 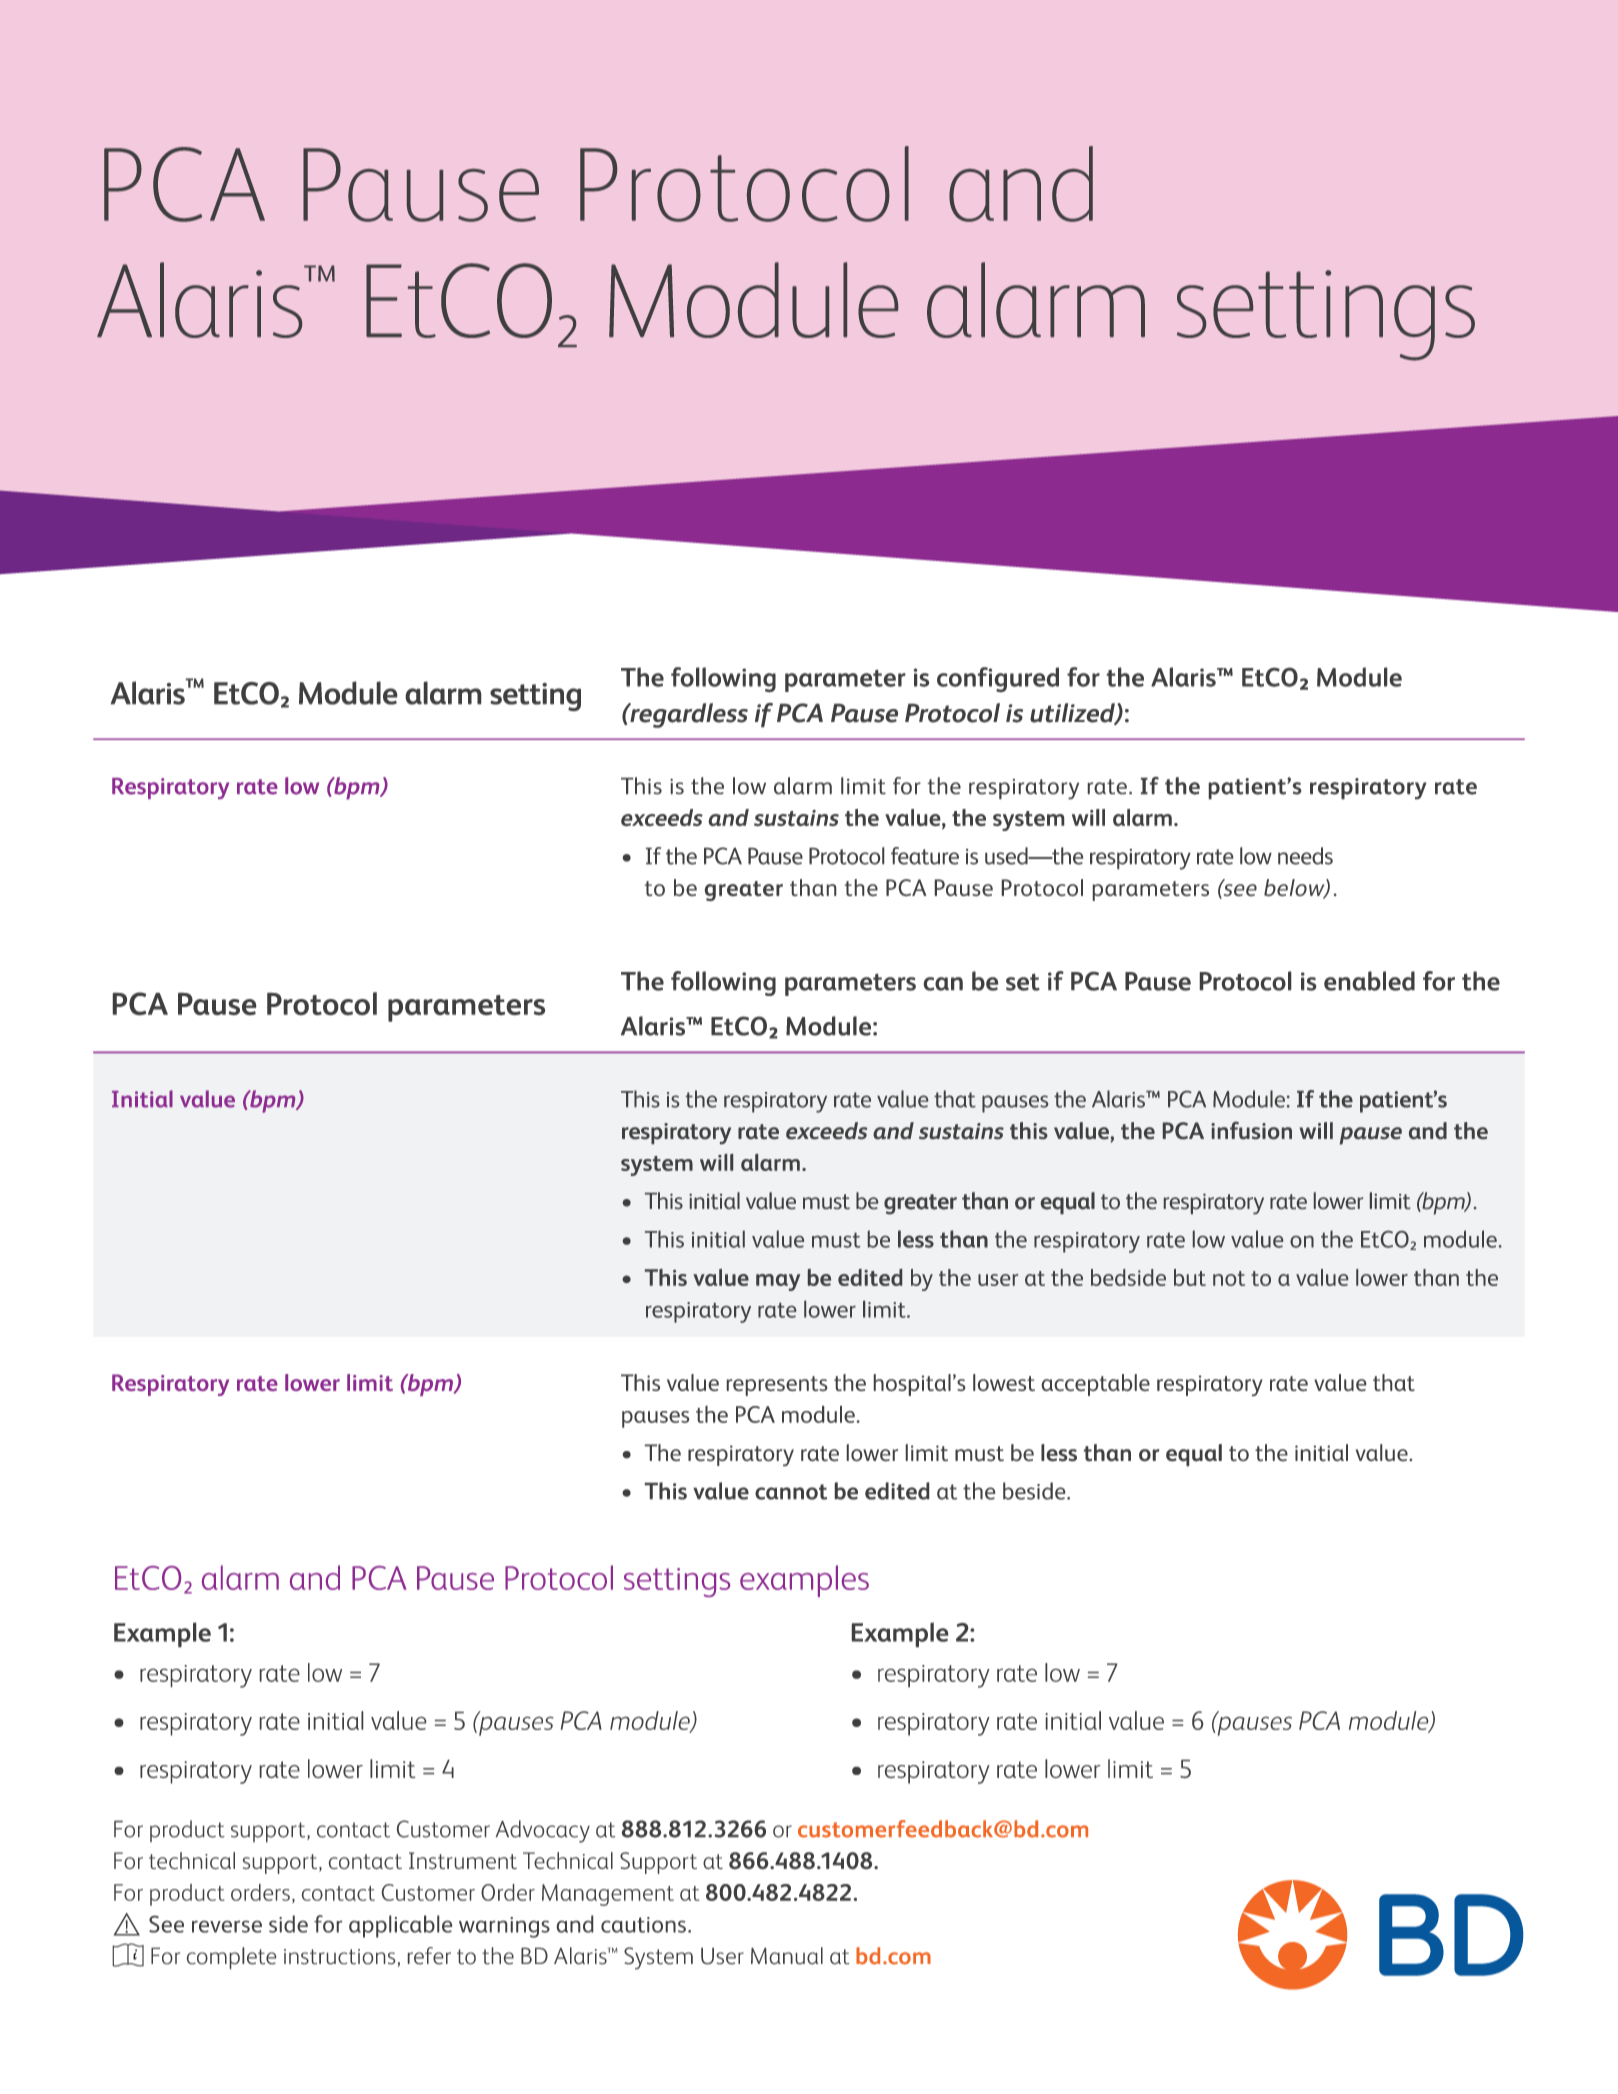 What do you see at coordinates (998, 679) in the screenshot?
I see `configured` at bounding box center [998, 679].
